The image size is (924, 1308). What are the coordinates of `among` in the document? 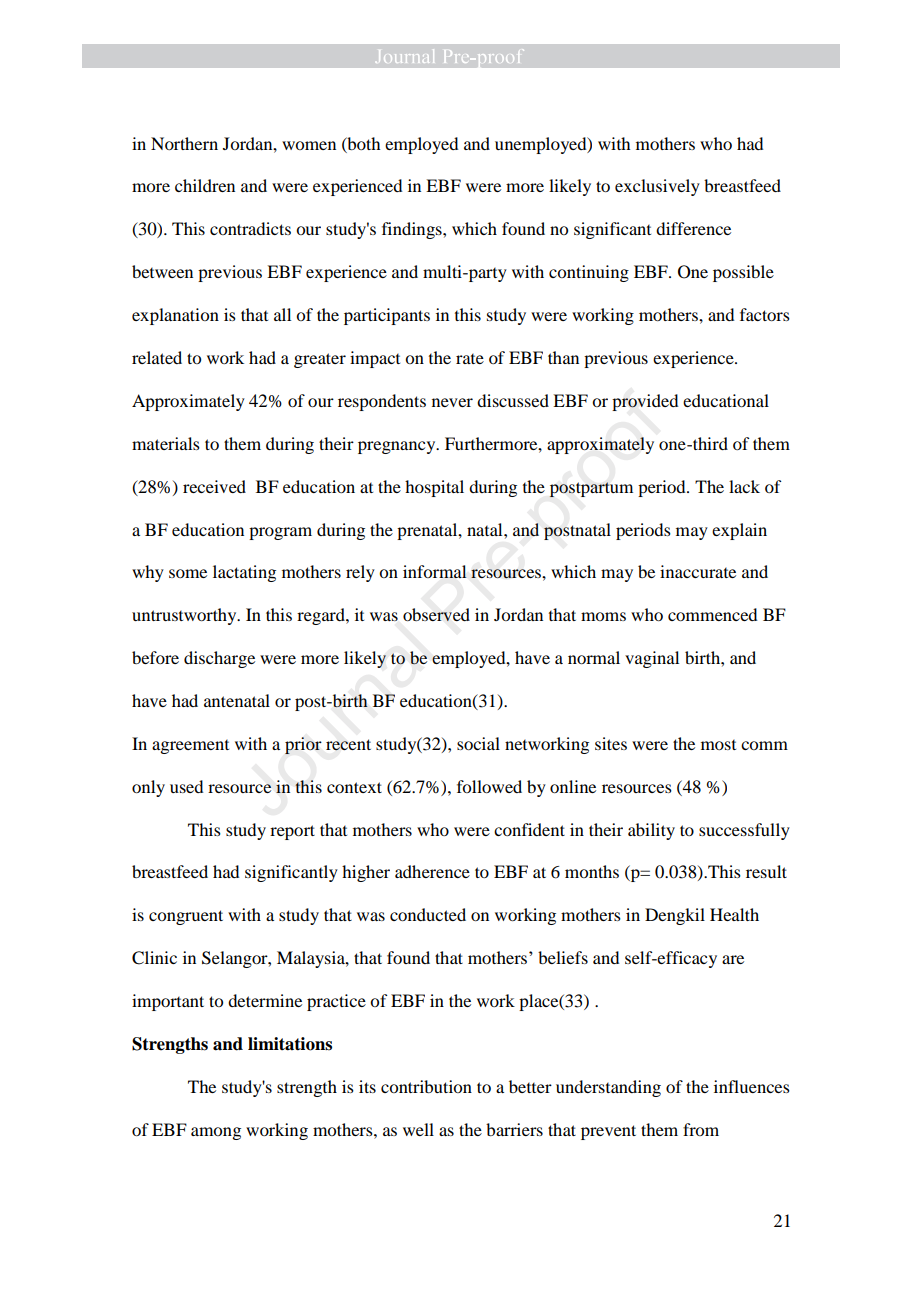 It's located at (216, 1133).
